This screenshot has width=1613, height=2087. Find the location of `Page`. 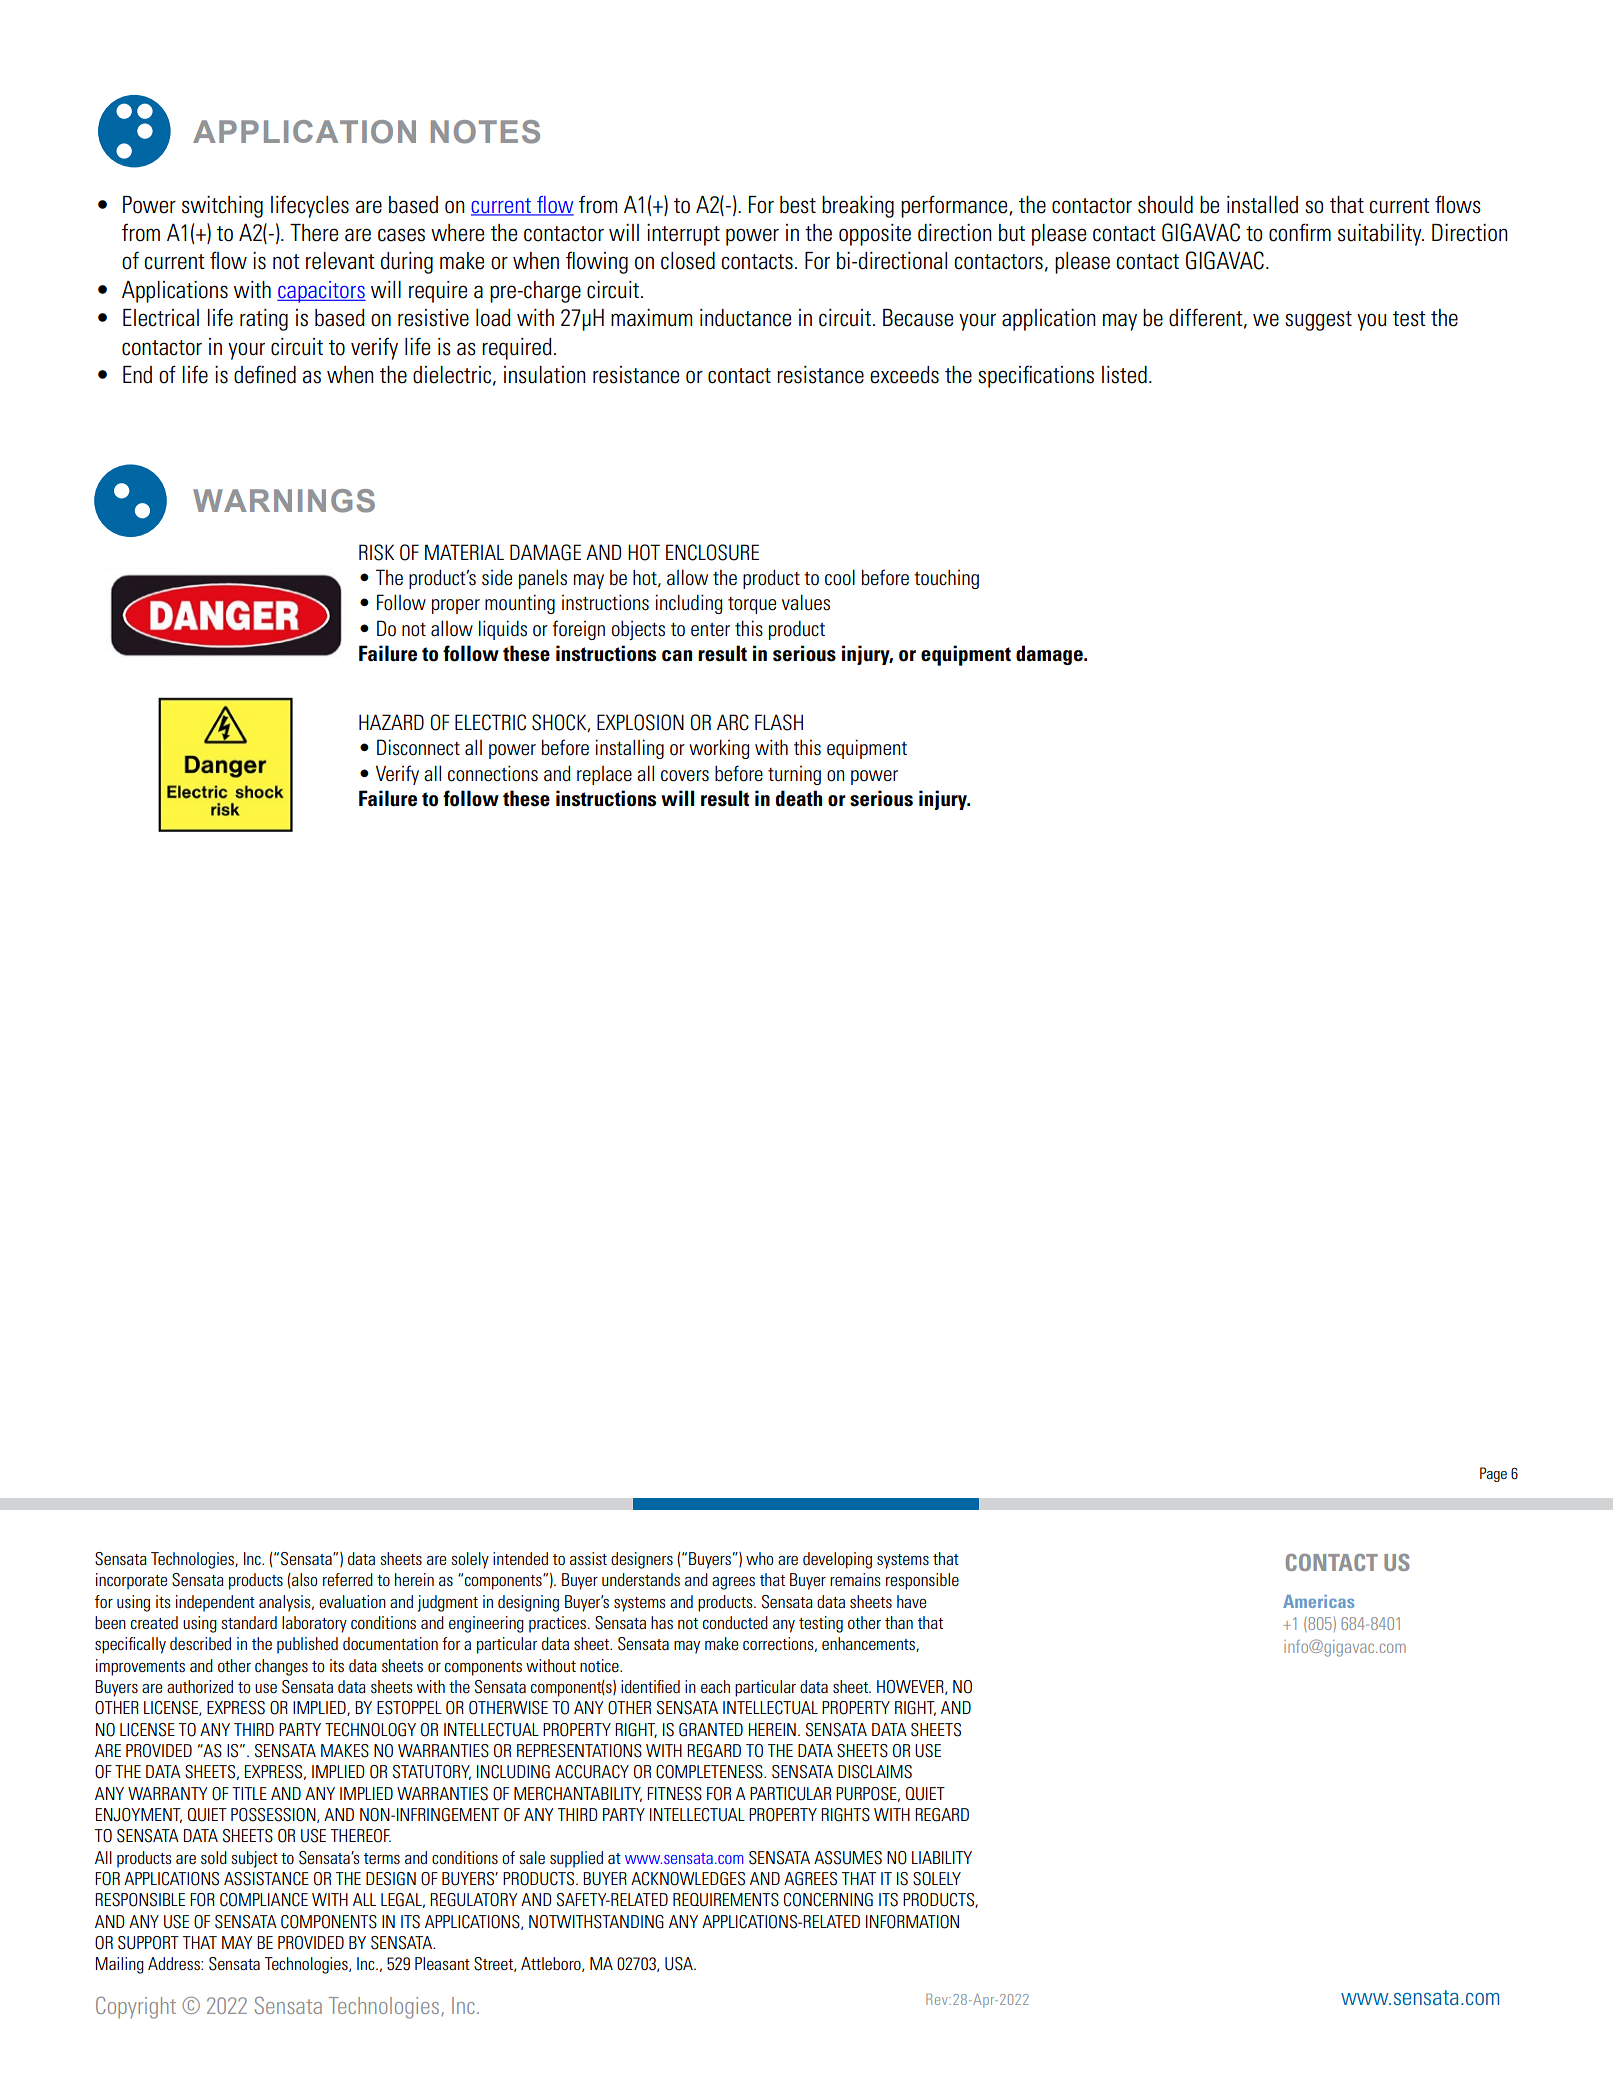

Page is located at coordinates (1493, 1474).
